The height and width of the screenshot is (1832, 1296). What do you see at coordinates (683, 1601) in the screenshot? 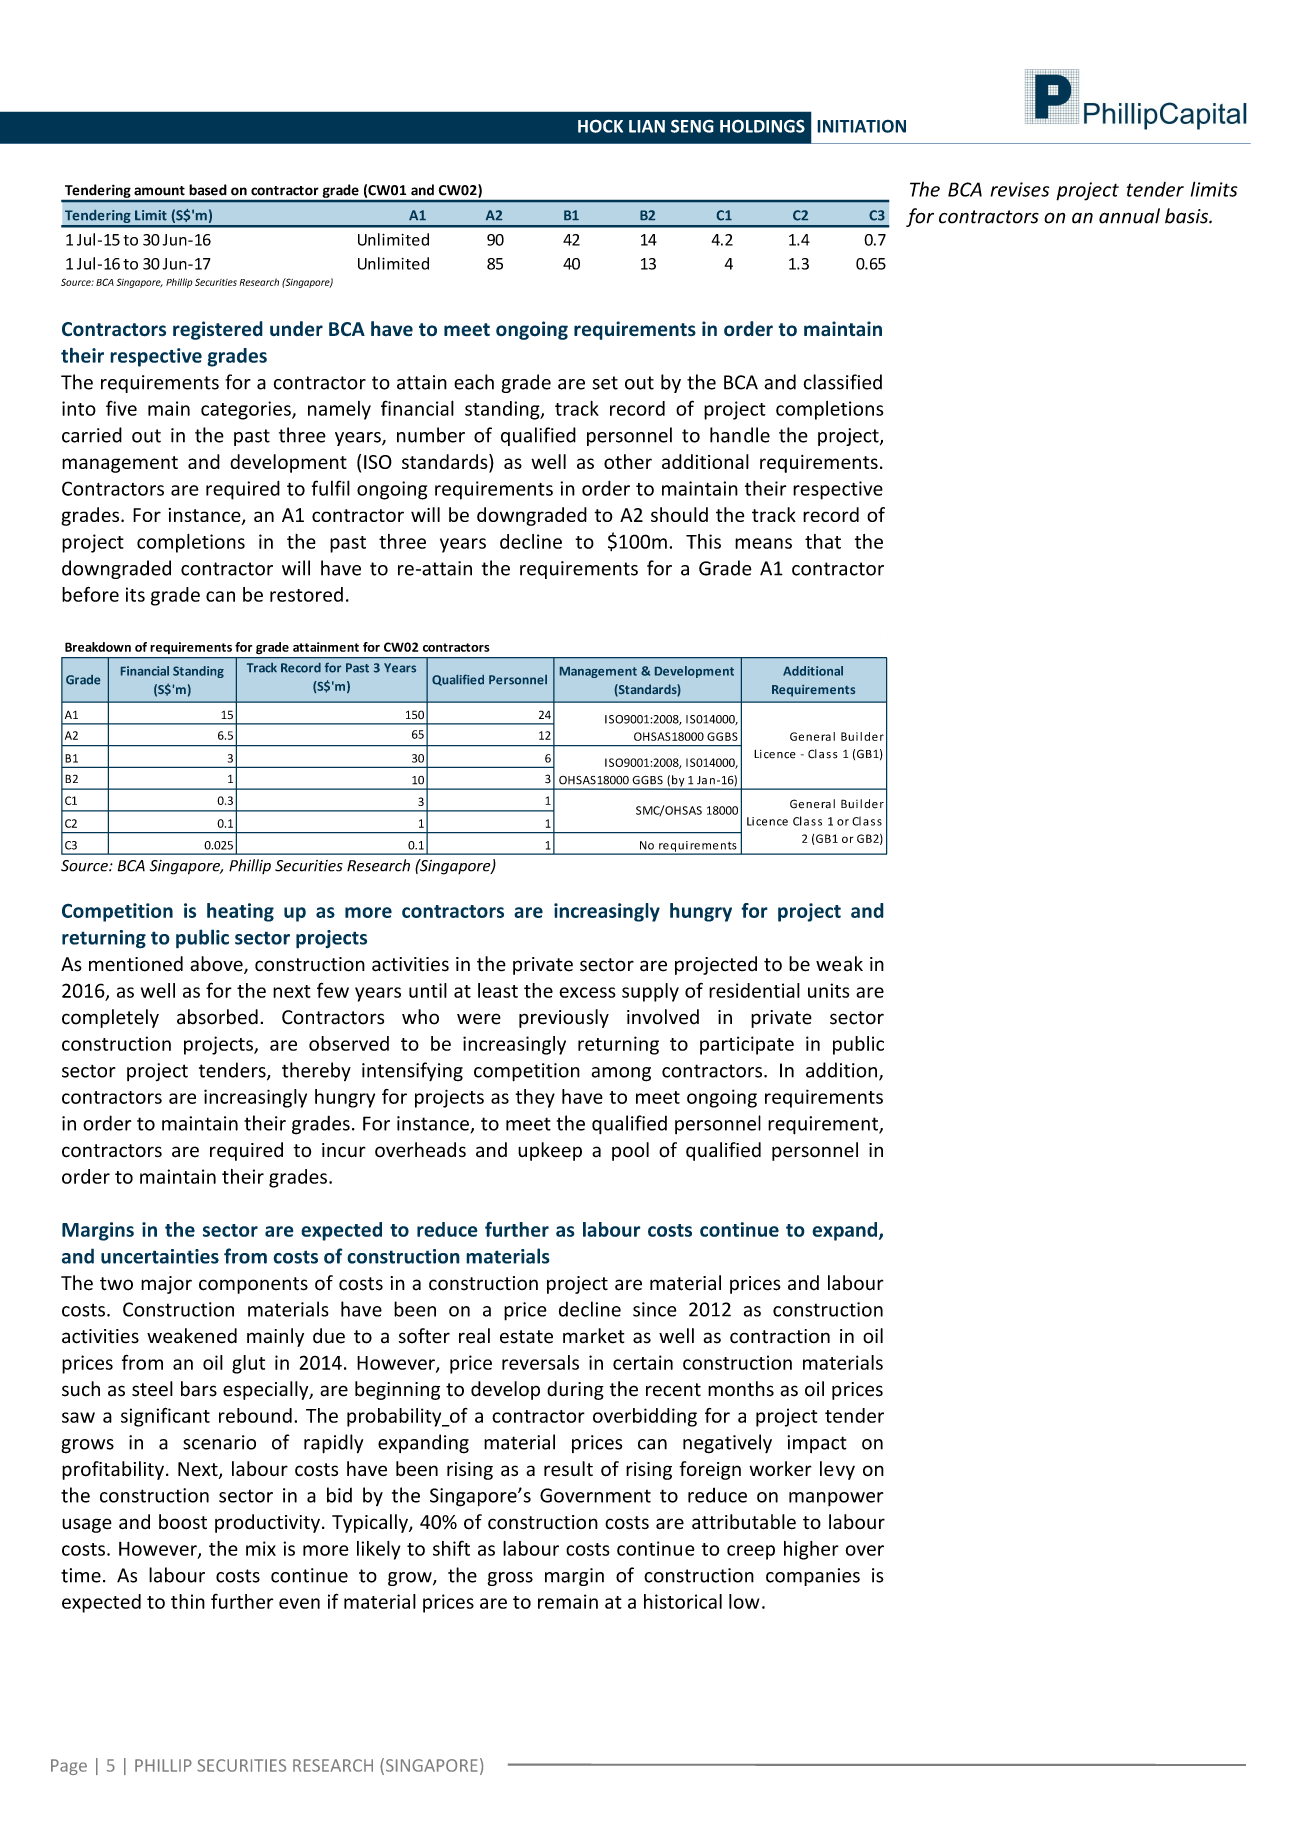
I see `historical` at bounding box center [683, 1601].
